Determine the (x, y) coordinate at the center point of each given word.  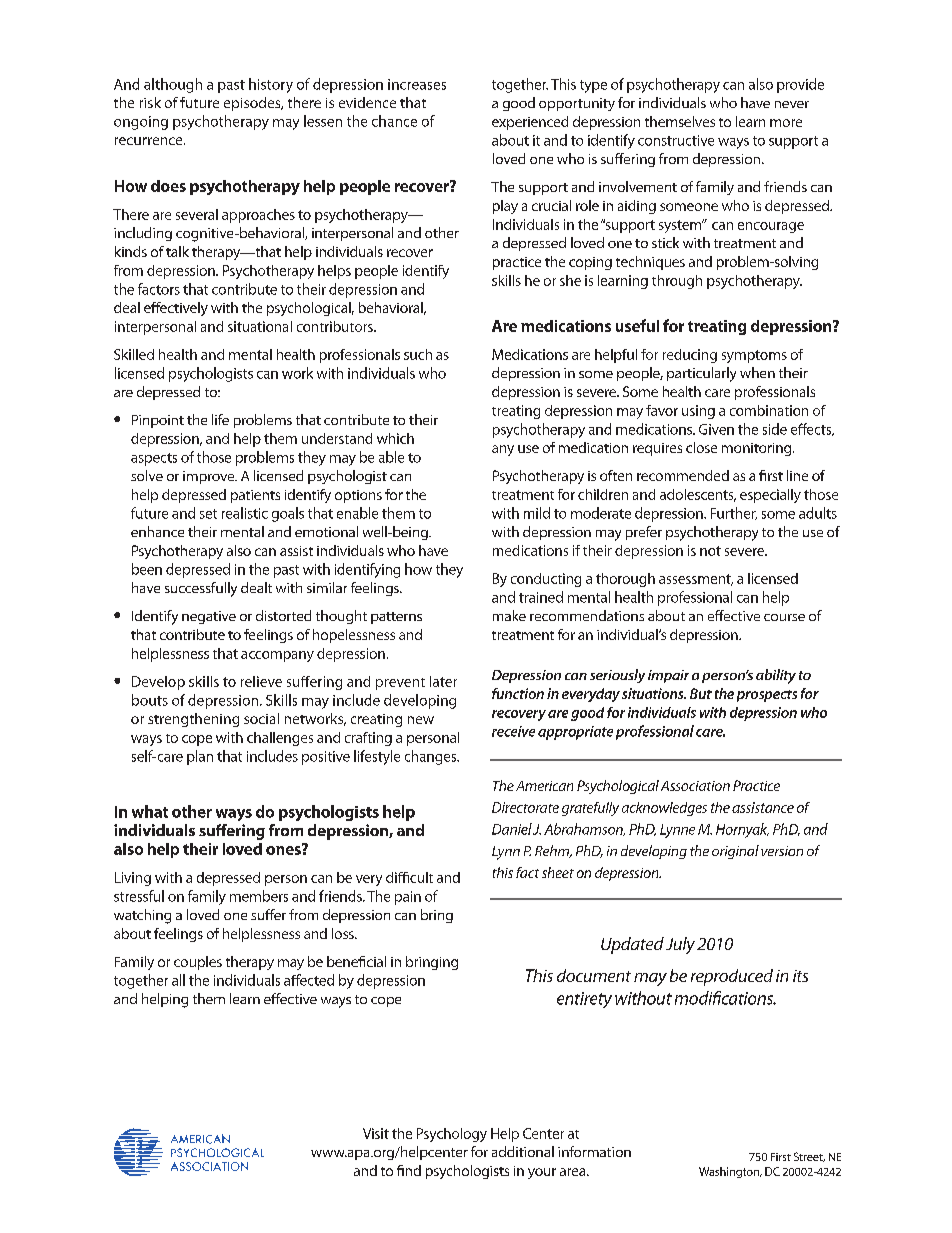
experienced (530, 123)
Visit (376, 1133)
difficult (409, 877)
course (784, 617)
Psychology (452, 1135)
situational (260, 326)
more (786, 123)
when (757, 372)
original (735, 852)
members (259, 896)
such (418, 354)
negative (209, 617)
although (173, 85)
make (509, 615)
